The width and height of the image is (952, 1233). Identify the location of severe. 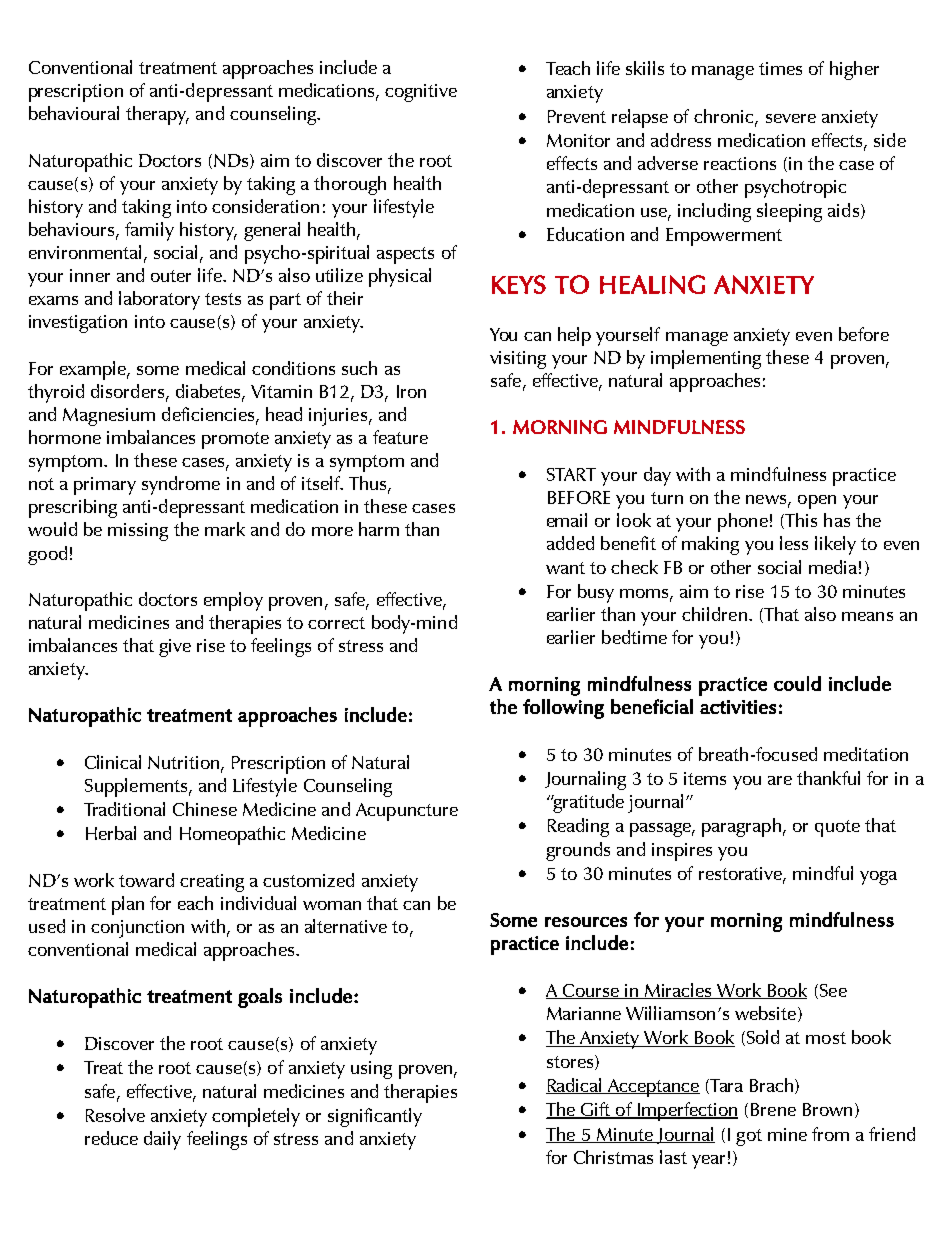
(791, 118).
